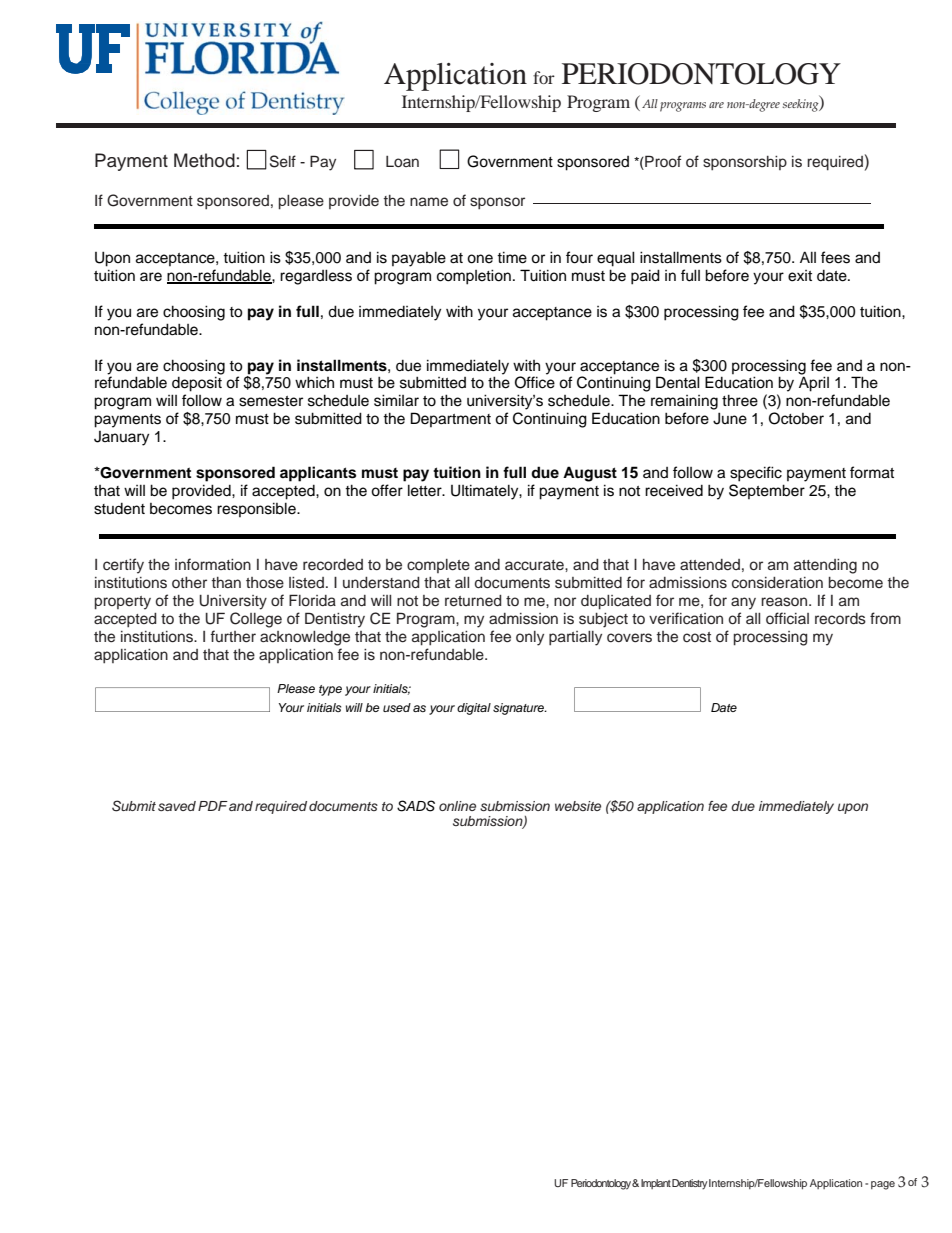  I want to click on fees, so click(835, 257).
